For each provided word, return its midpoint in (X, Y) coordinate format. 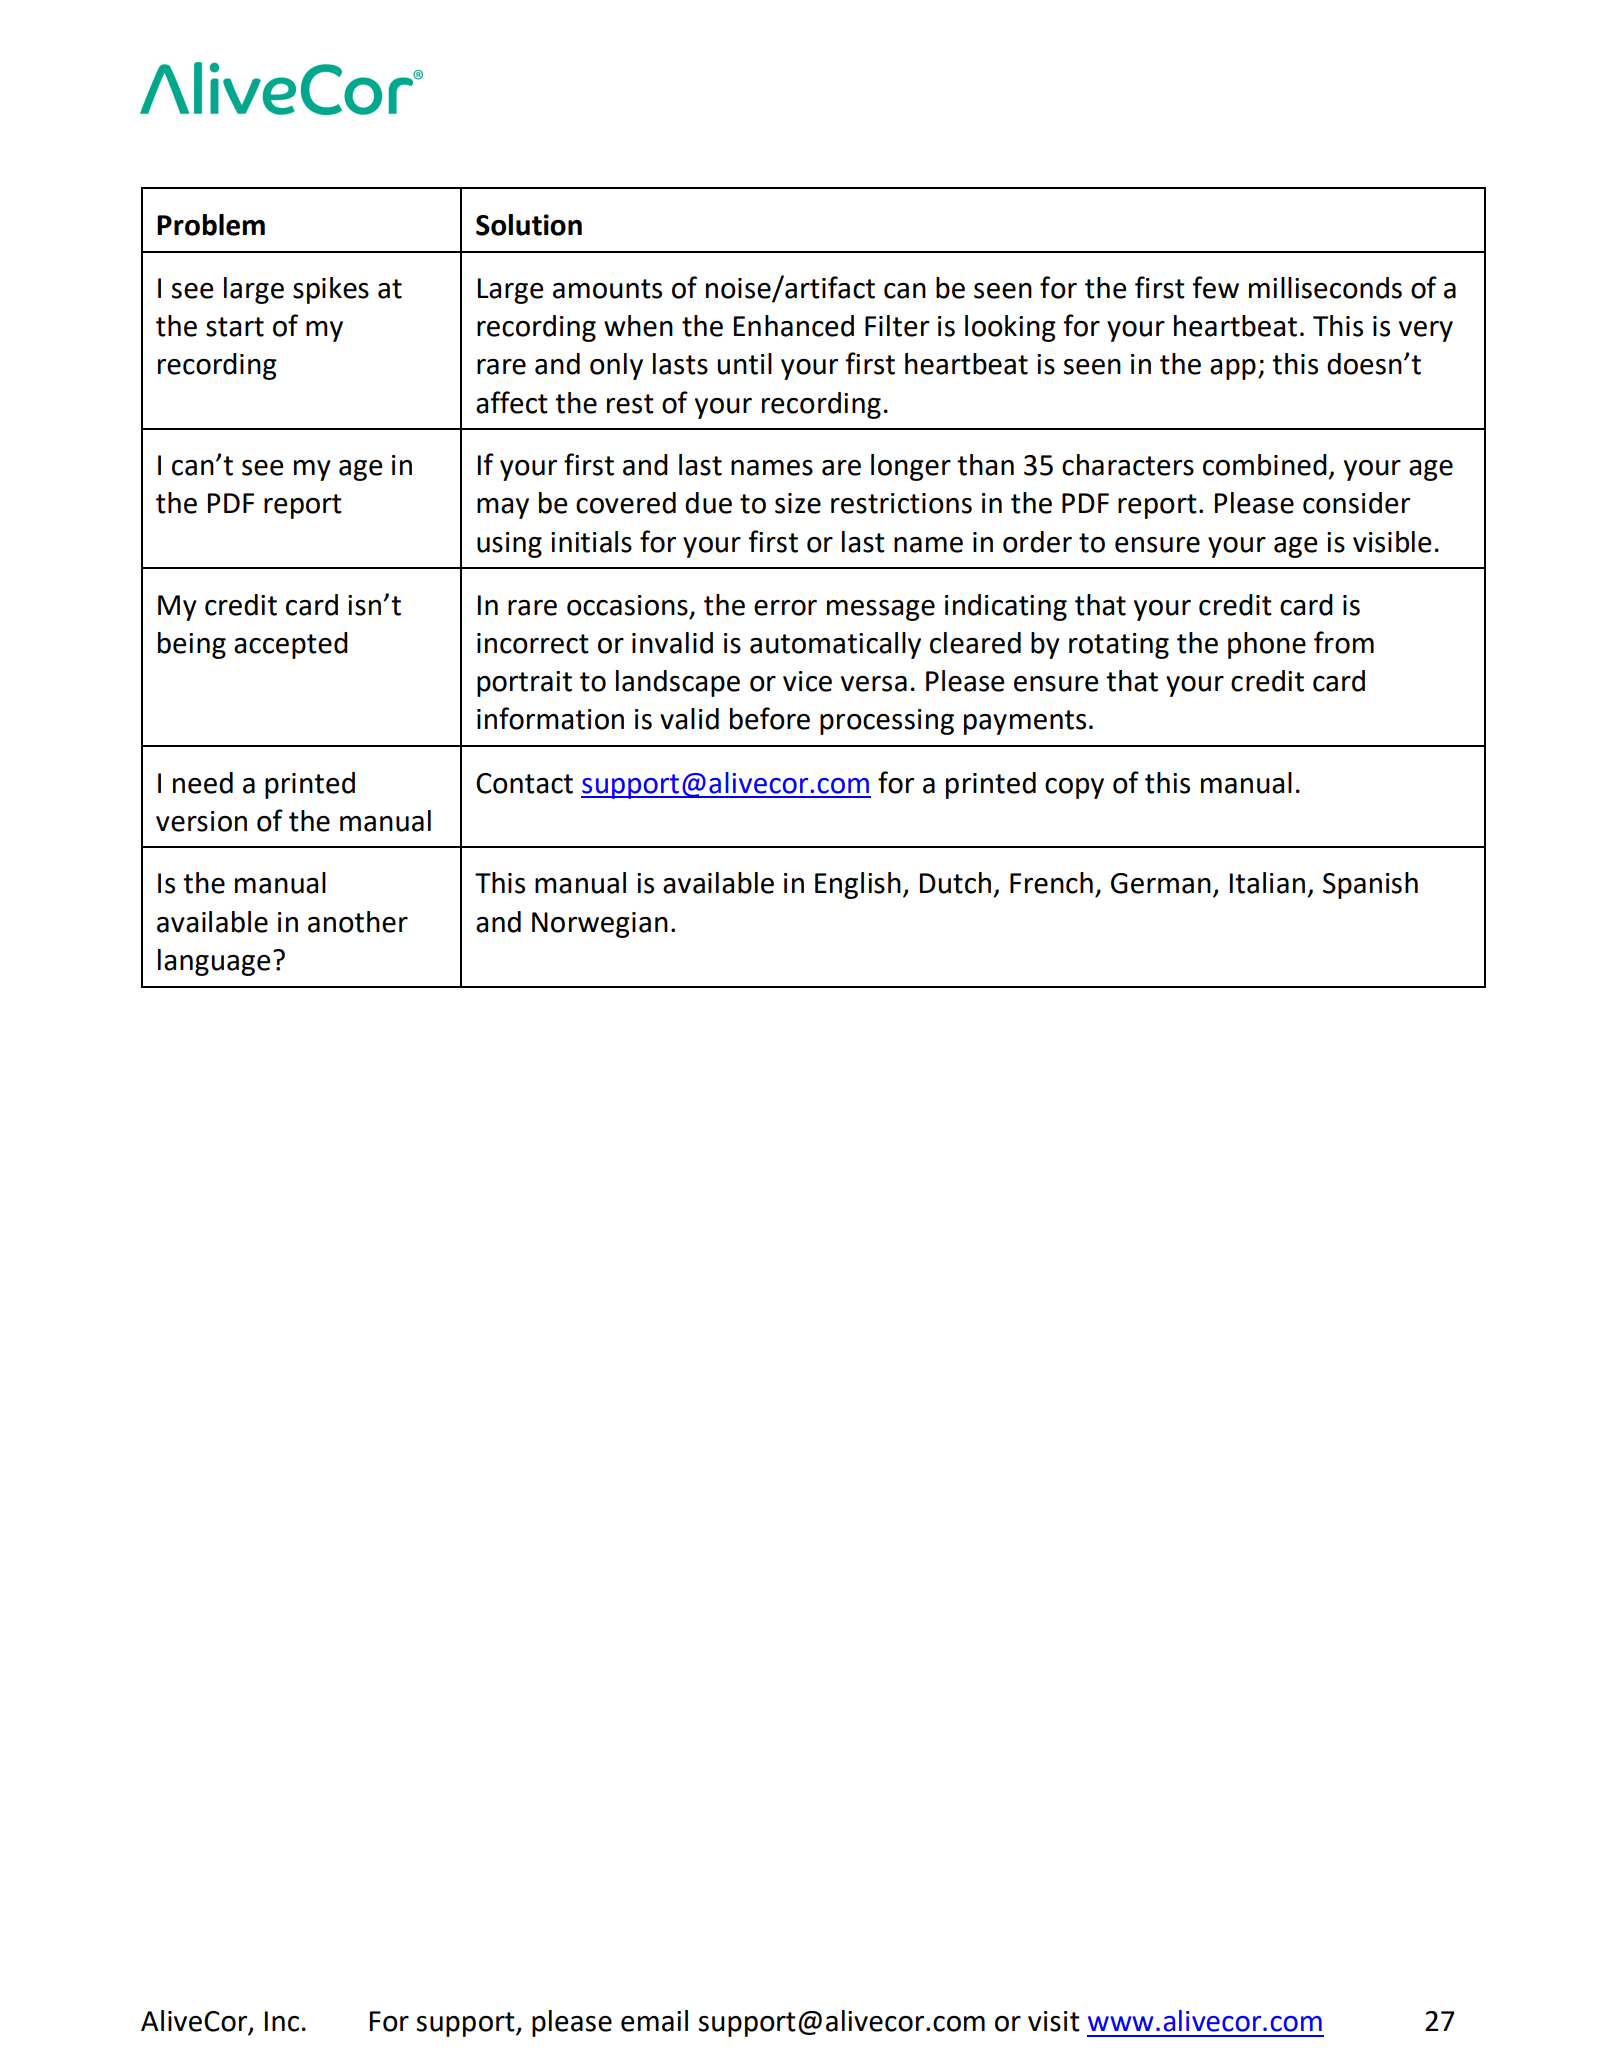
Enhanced (794, 326)
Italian (1267, 883)
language (214, 962)
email (654, 2021)
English (858, 885)
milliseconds (1325, 288)
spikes (331, 290)
